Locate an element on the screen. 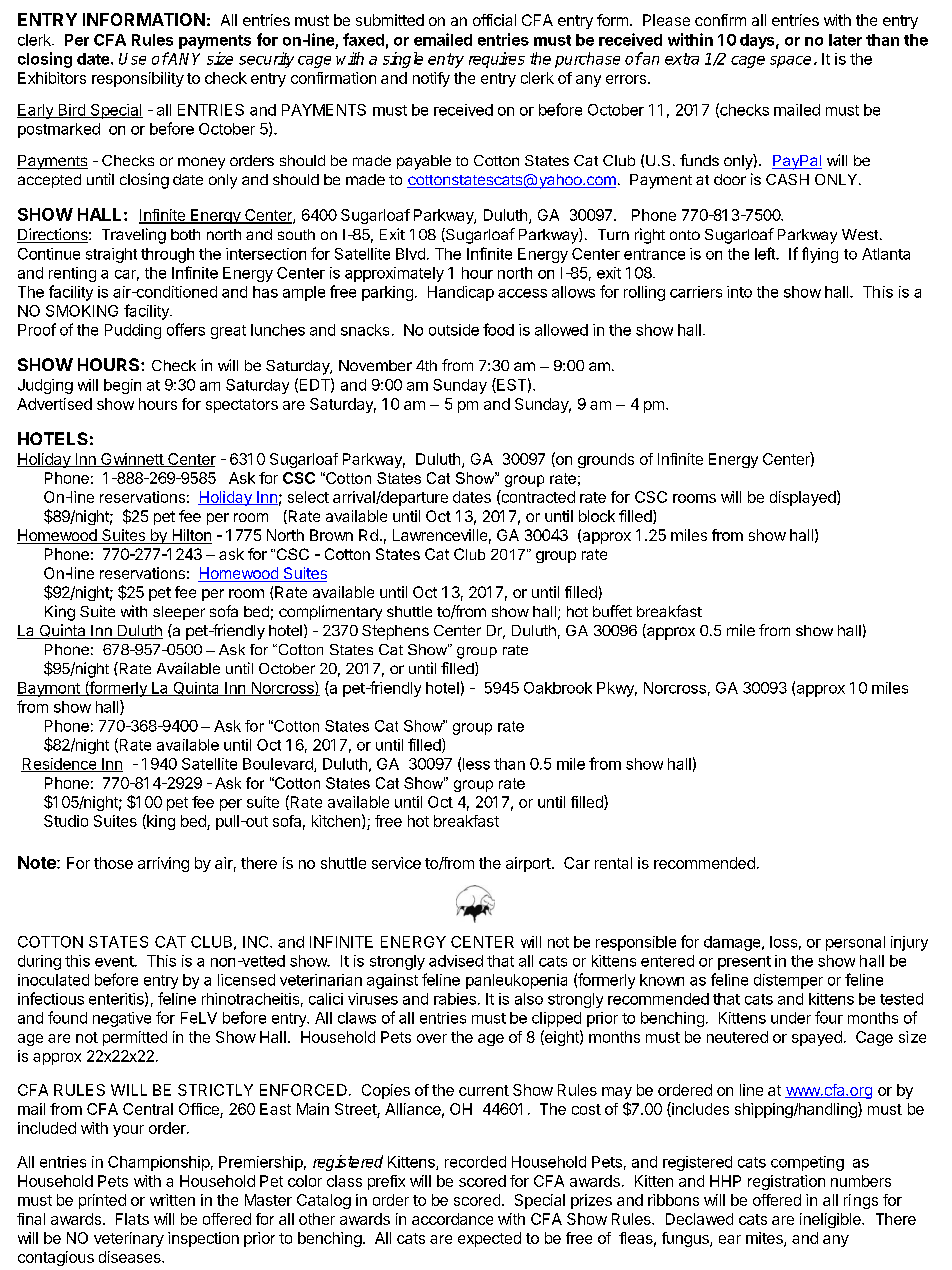 The height and width of the screenshot is (1270, 952). displayed is located at coordinates (804, 498).
